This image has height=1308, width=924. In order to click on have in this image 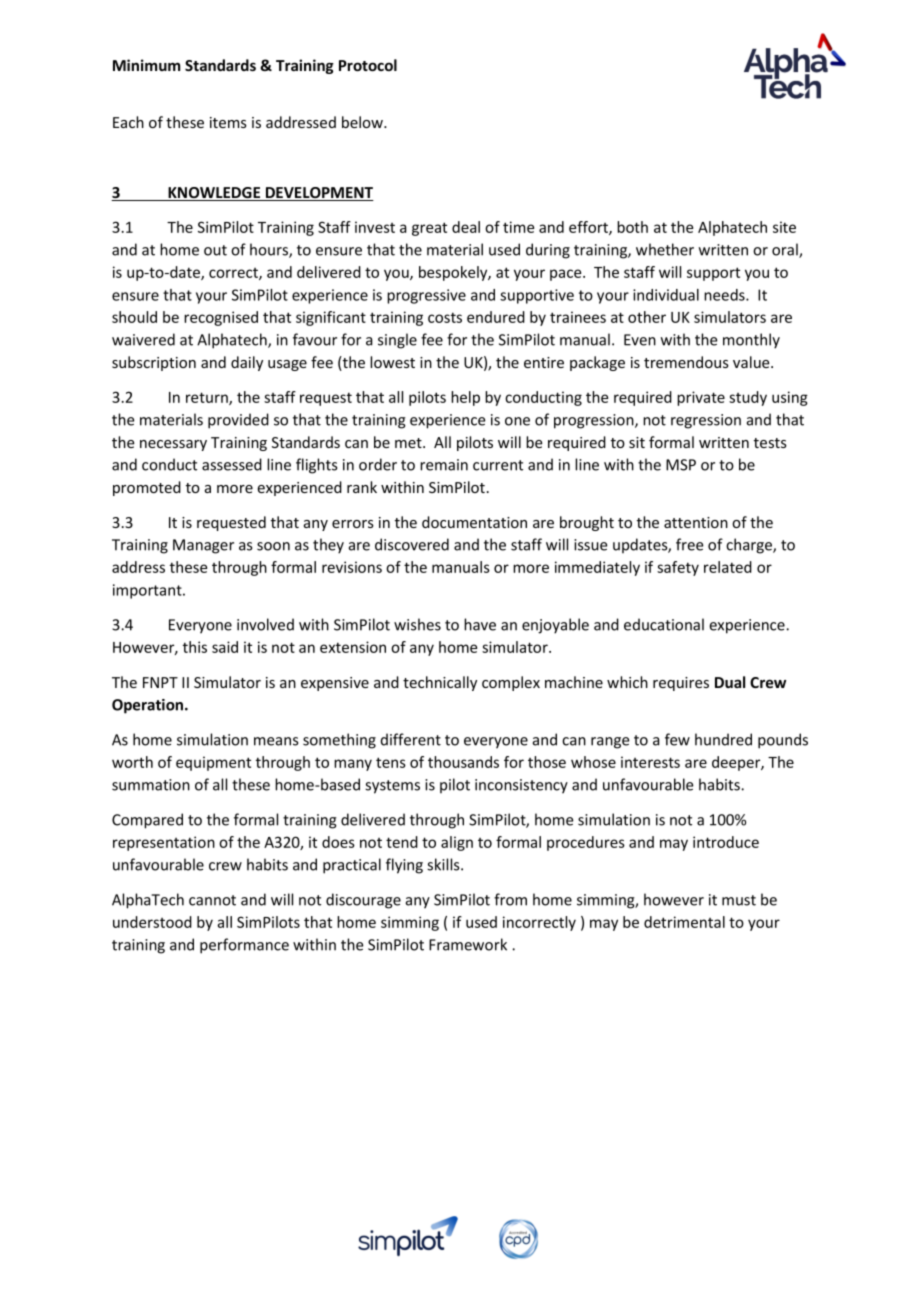, I will do `click(480, 624)`.
